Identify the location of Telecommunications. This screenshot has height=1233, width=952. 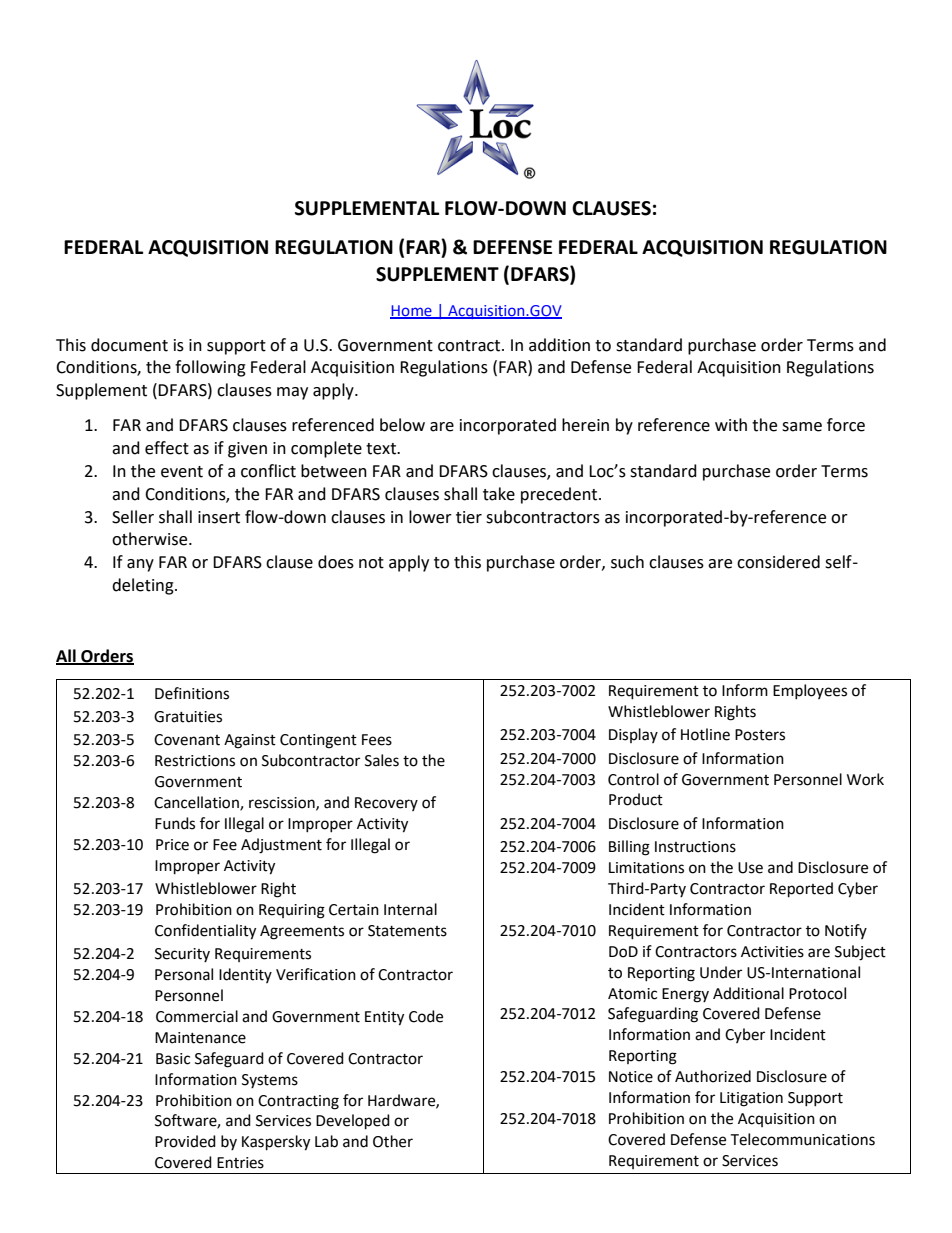
(802, 1139).
